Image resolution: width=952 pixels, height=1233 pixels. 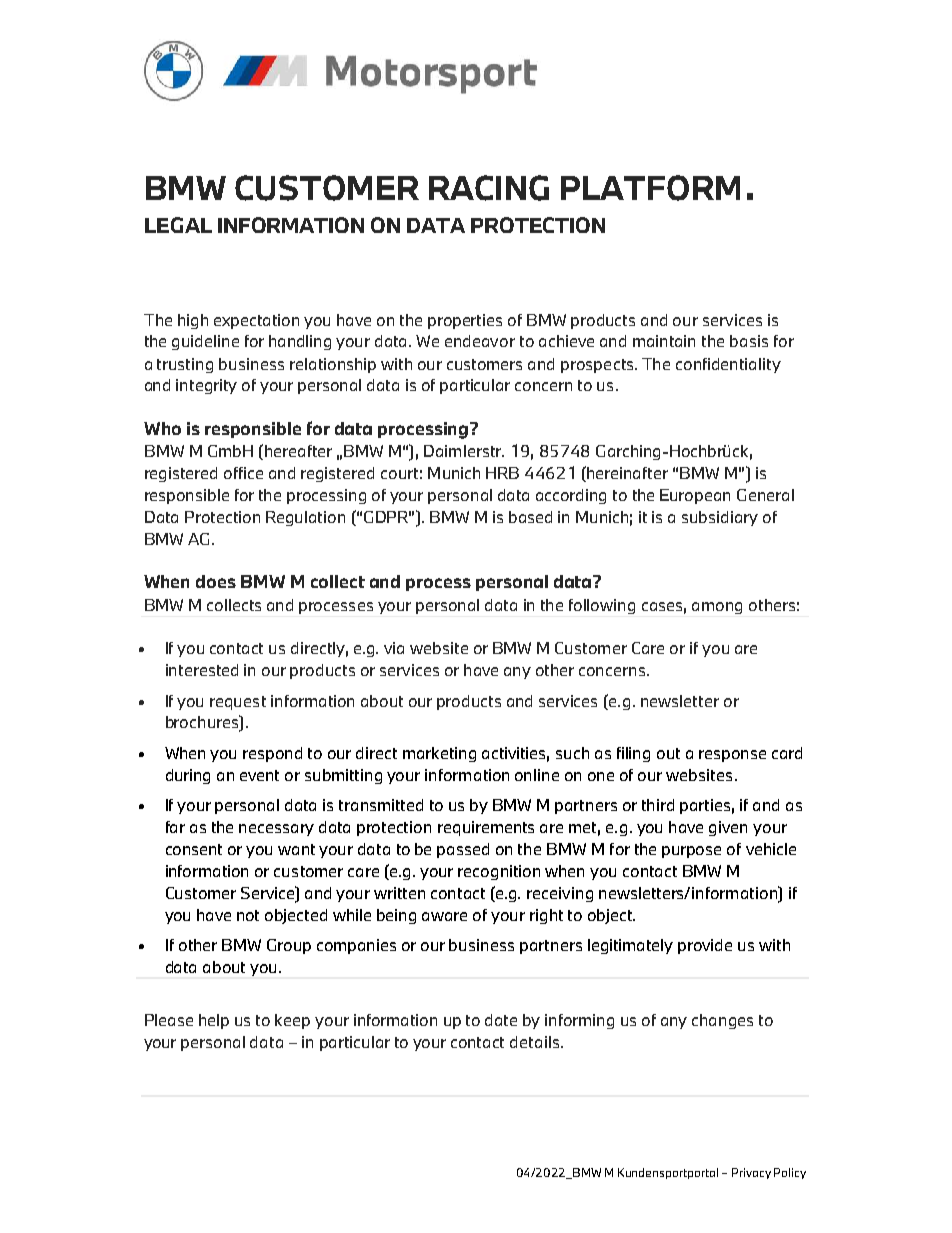 I want to click on Group, so click(x=289, y=946).
